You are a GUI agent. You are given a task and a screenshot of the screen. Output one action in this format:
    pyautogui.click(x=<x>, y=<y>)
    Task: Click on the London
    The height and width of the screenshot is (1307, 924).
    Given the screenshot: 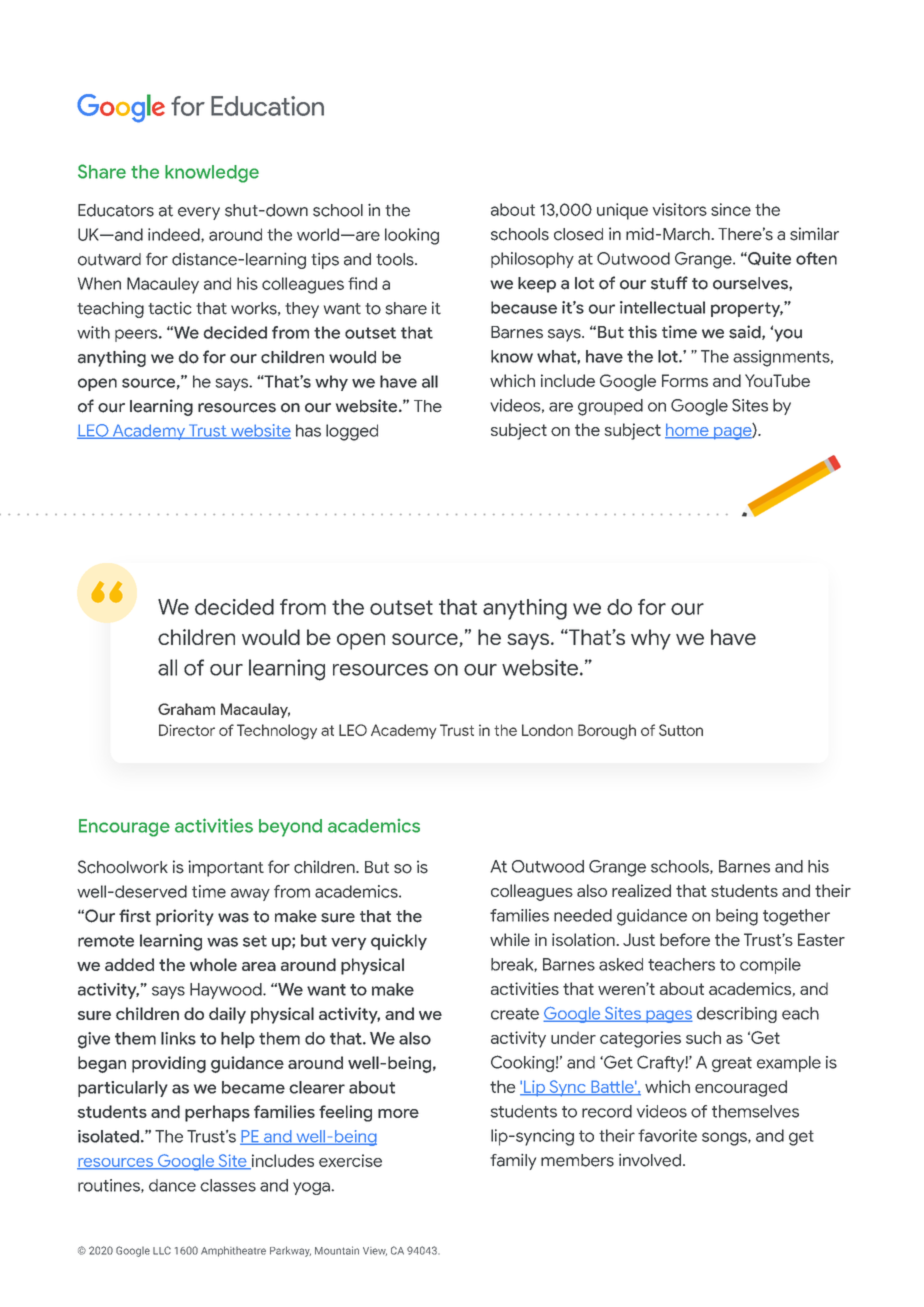 What is the action you would take?
    pyautogui.click(x=547, y=730)
